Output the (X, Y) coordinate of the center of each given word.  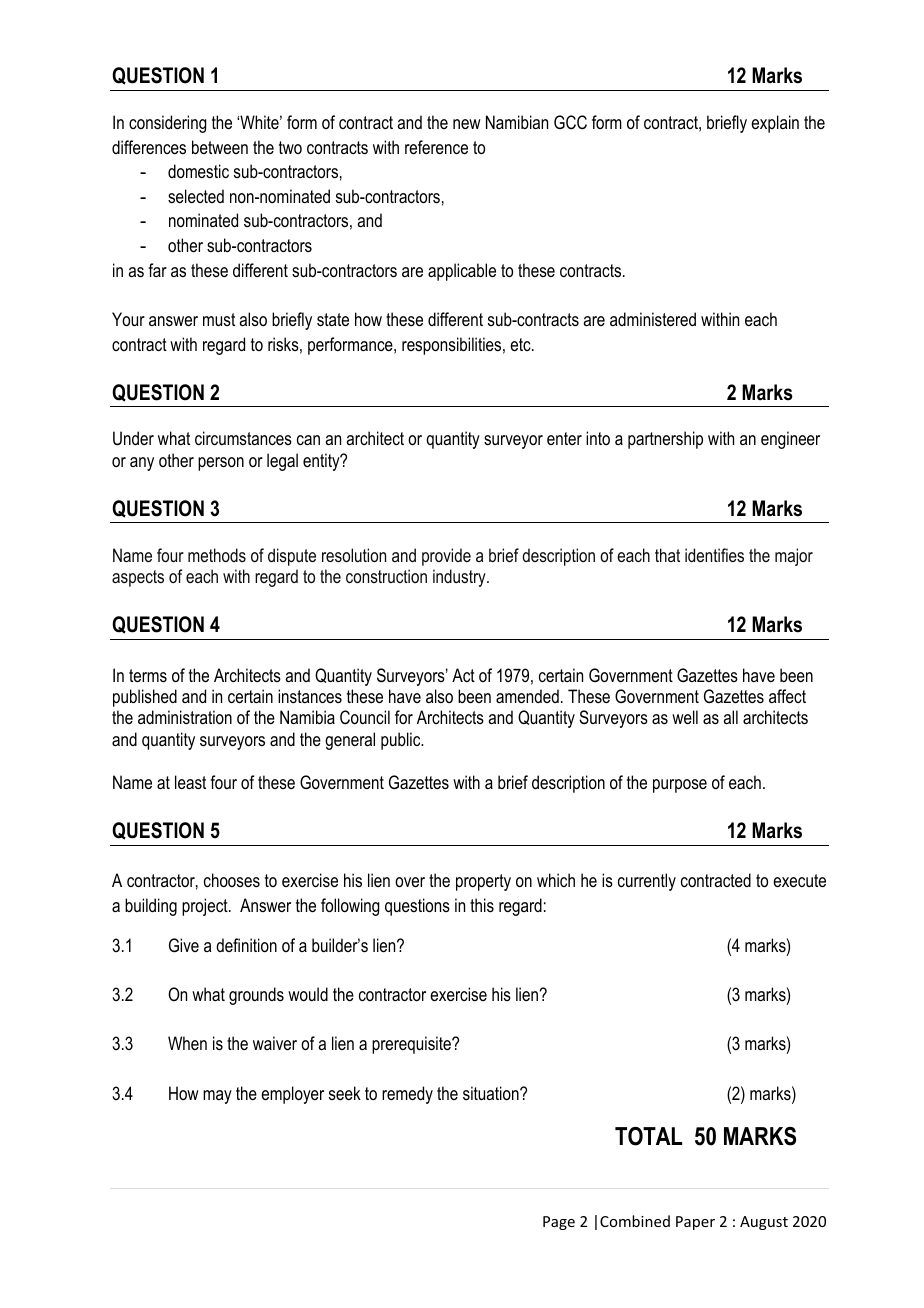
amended (527, 696)
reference (436, 147)
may (217, 1097)
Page (559, 1223)
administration (185, 717)
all (730, 717)
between (220, 147)
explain (775, 124)
